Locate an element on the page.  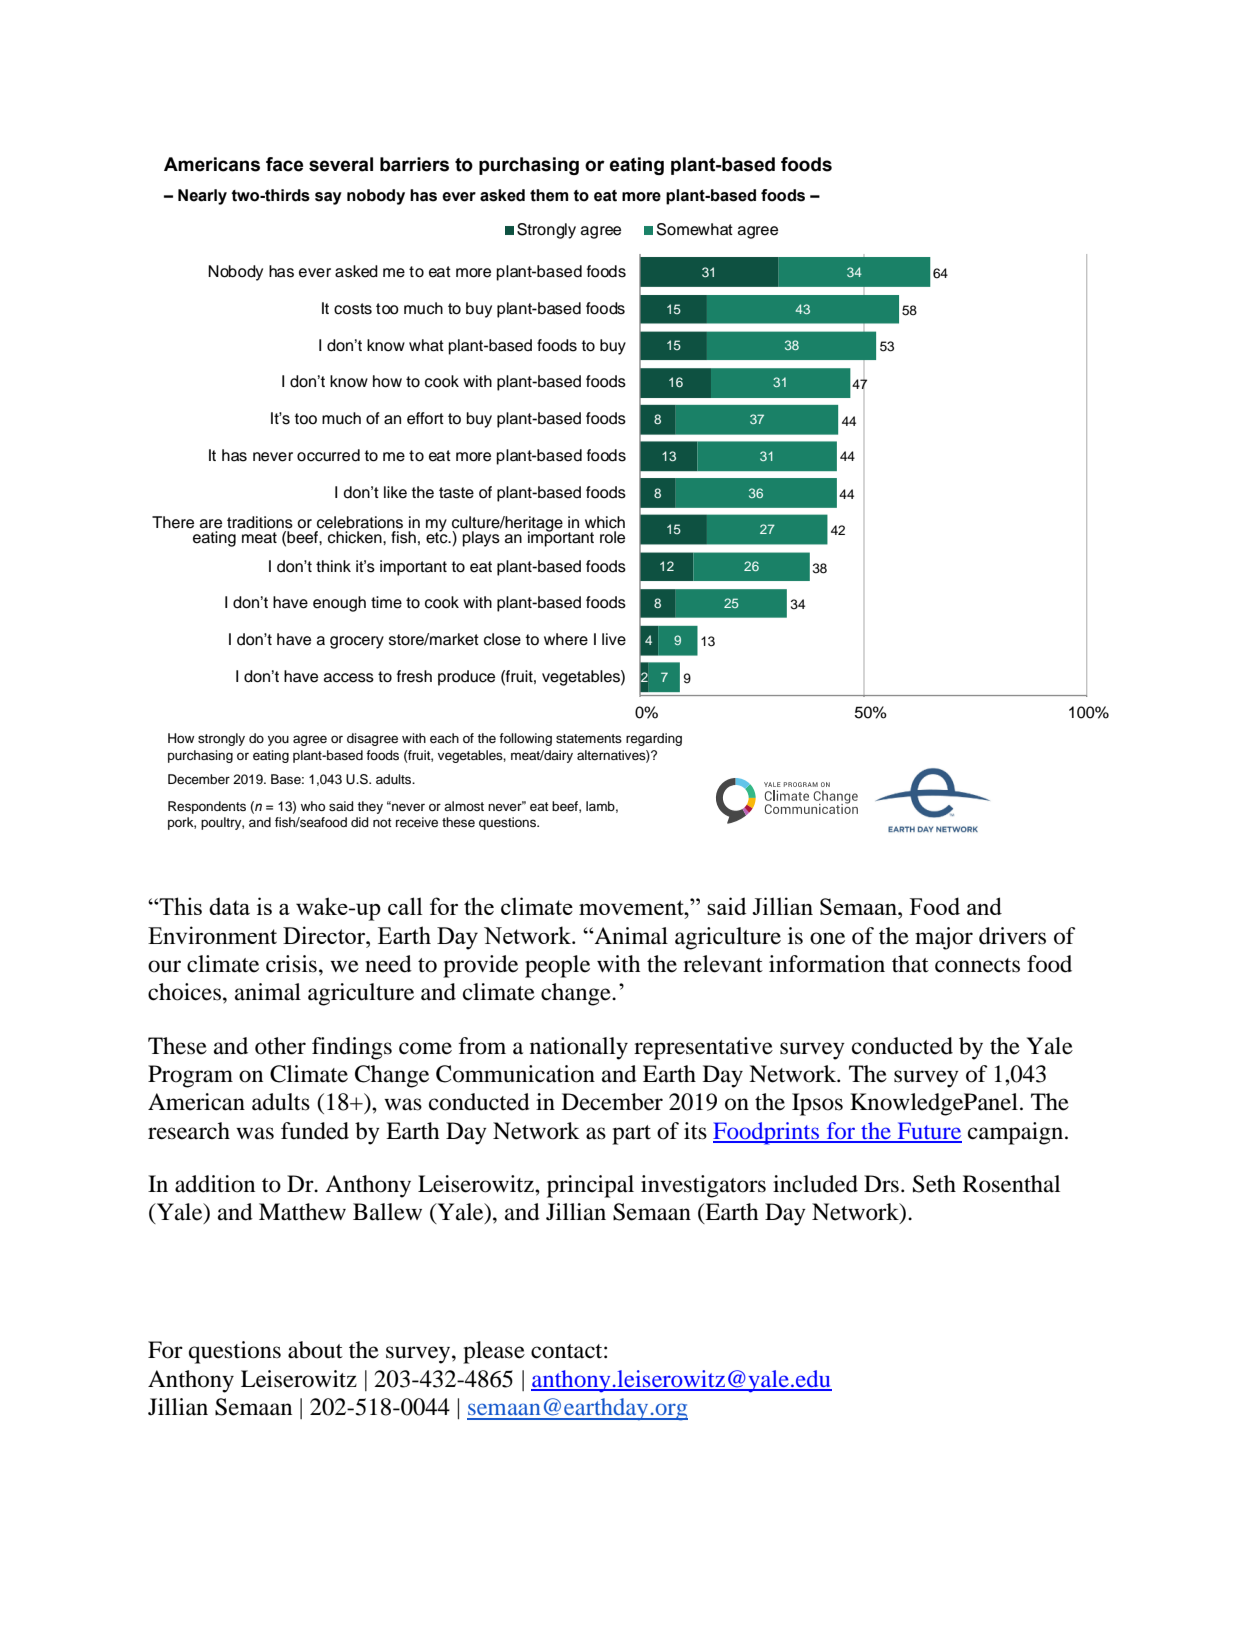
barriers is located at coordinates (414, 164).
